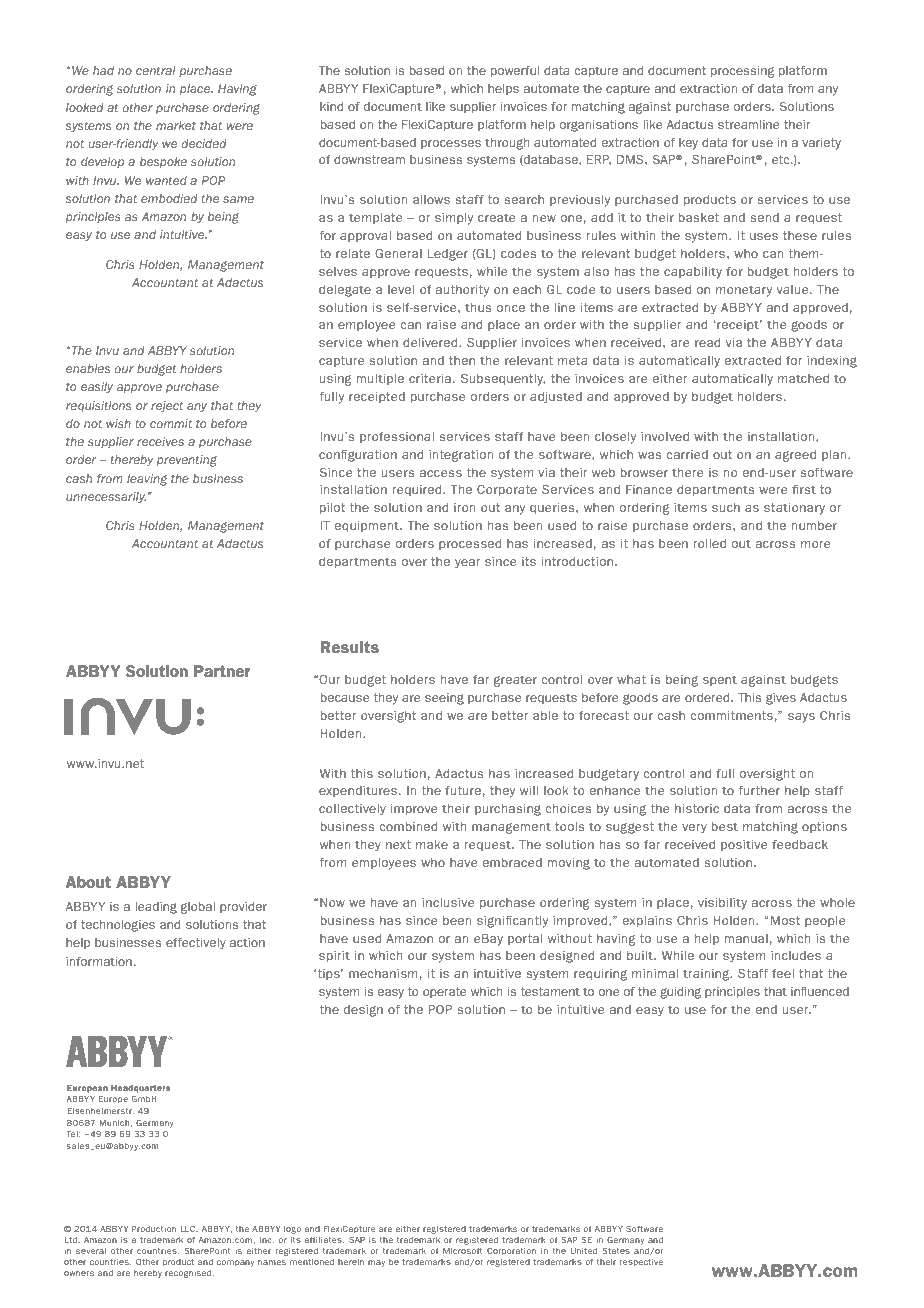  Describe the element at coordinates (463, 1251) in the document. I see `Microsoft` at that location.
